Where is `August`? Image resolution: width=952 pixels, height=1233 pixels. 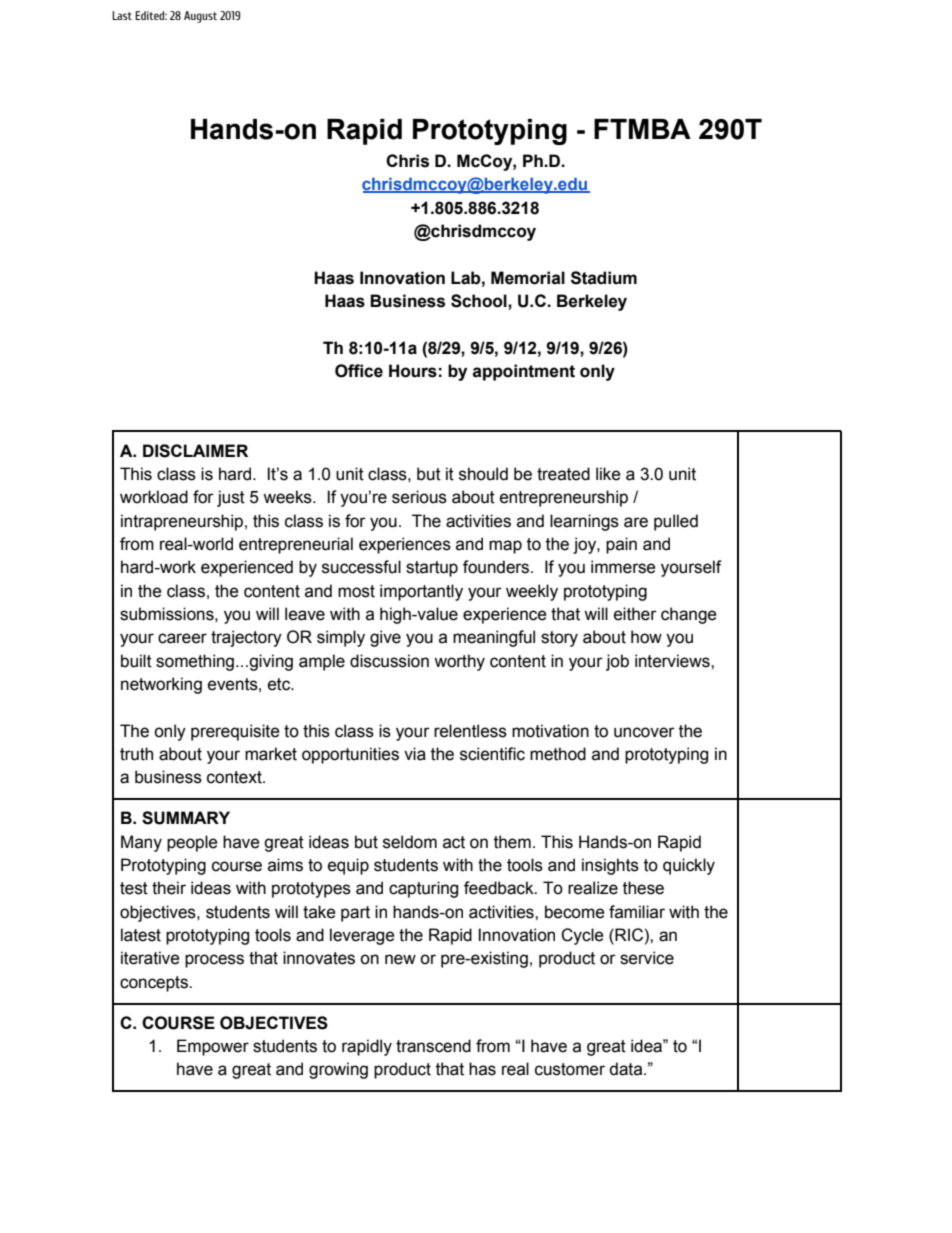 August is located at coordinates (200, 17).
